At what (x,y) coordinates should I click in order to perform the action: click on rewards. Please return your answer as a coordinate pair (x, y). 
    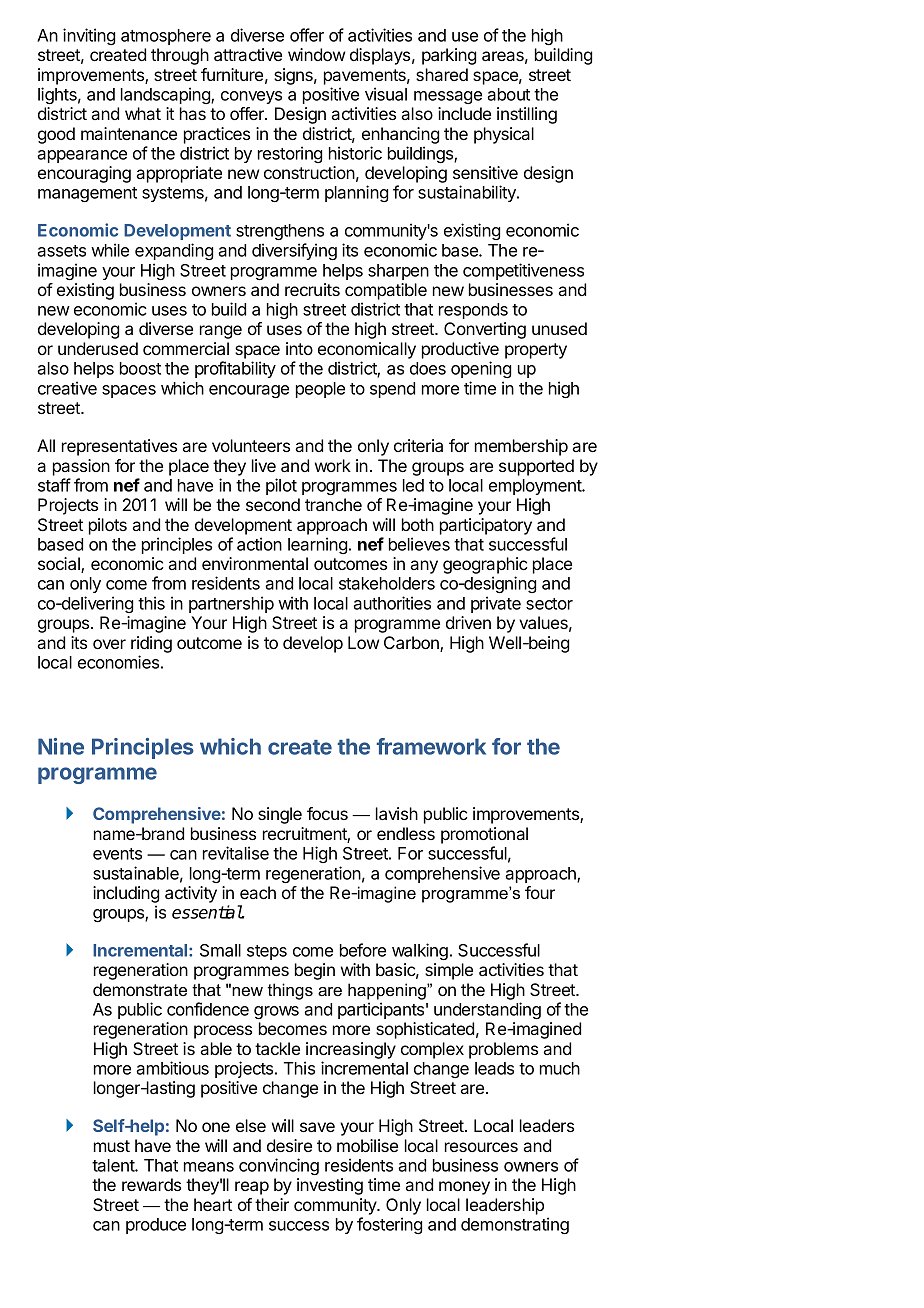
    Looking at the image, I should click on (151, 1184).
